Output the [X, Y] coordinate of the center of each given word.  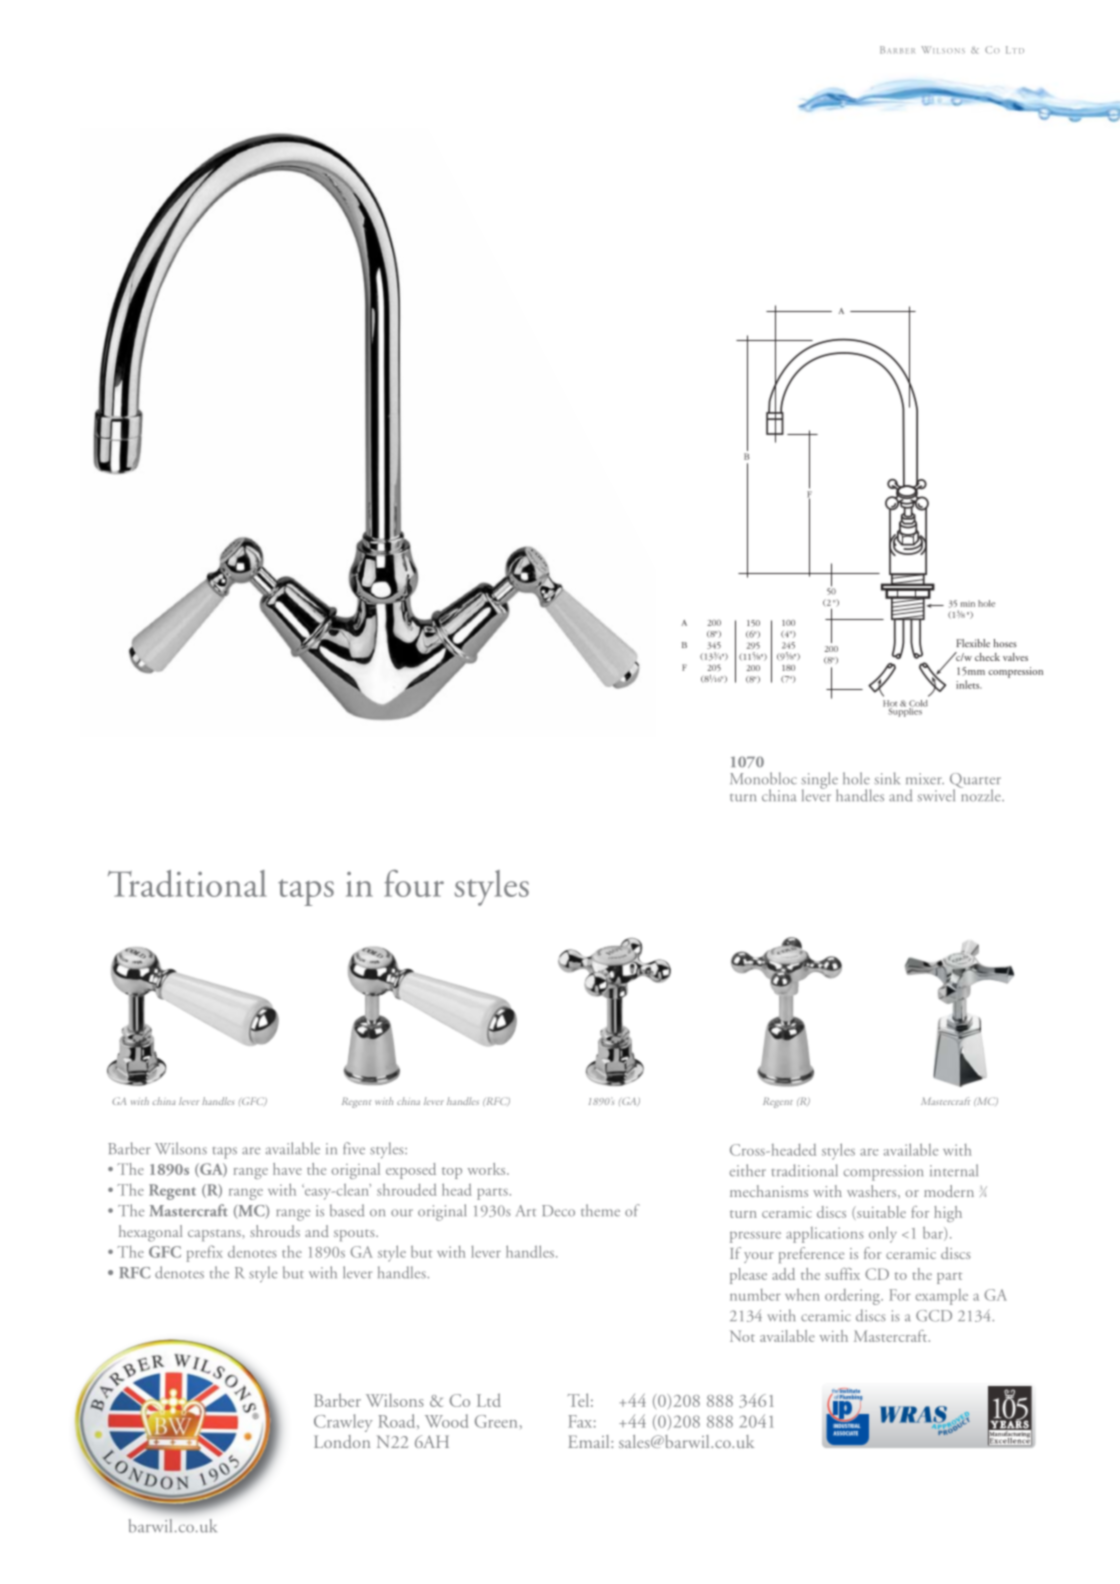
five [354, 1148]
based [347, 1210]
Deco [558, 1211]
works [487, 1169]
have [287, 1169]
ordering [854, 1297]
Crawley [343, 1423]
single [820, 781]
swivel [936, 795]
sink [887, 778]
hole [856, 778]
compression [883, 1173]
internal [954, 1170]
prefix [204, 1253]
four [414, 883]
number [755, 1295]
